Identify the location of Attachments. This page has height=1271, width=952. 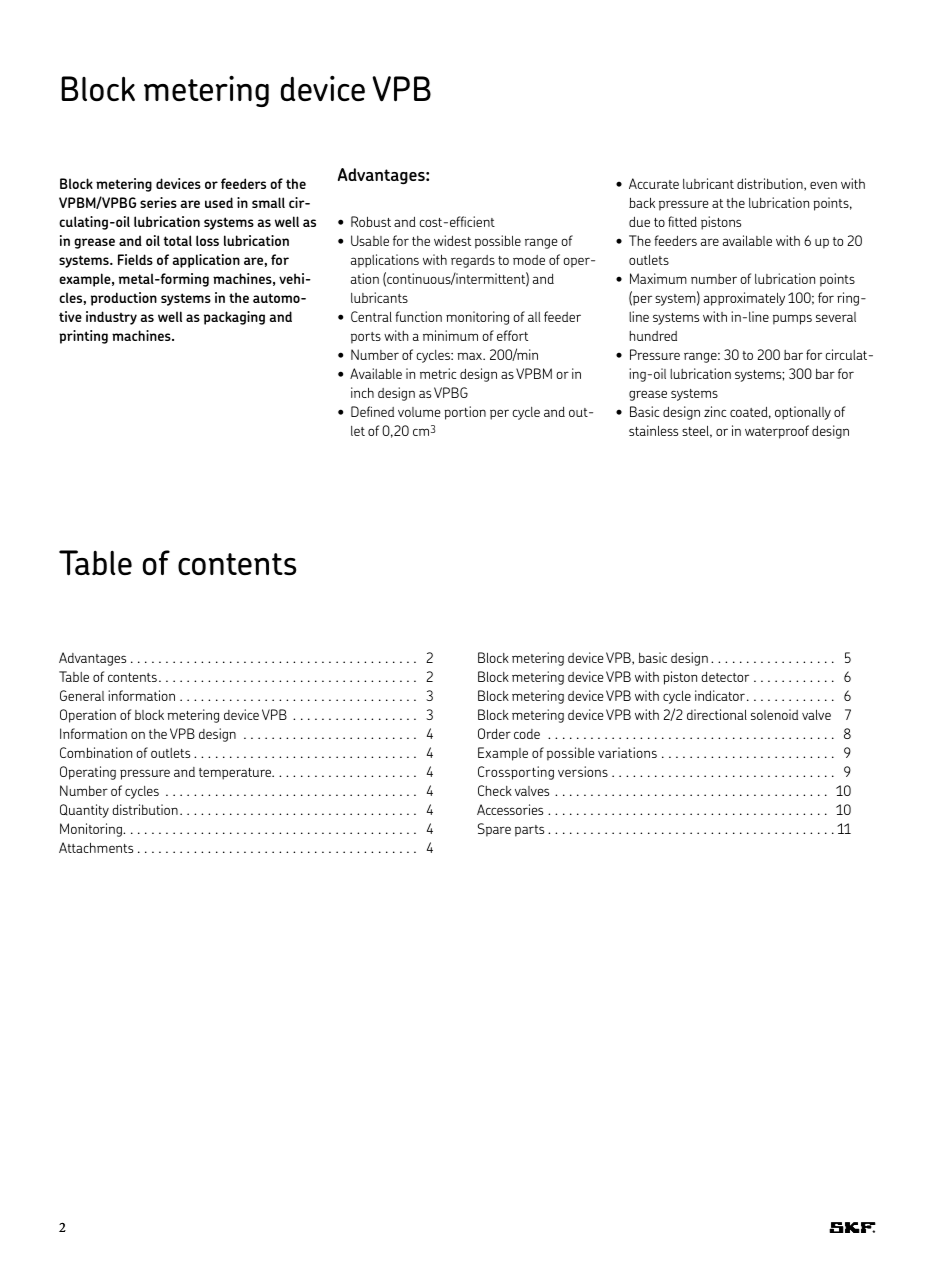
(96, 847).
